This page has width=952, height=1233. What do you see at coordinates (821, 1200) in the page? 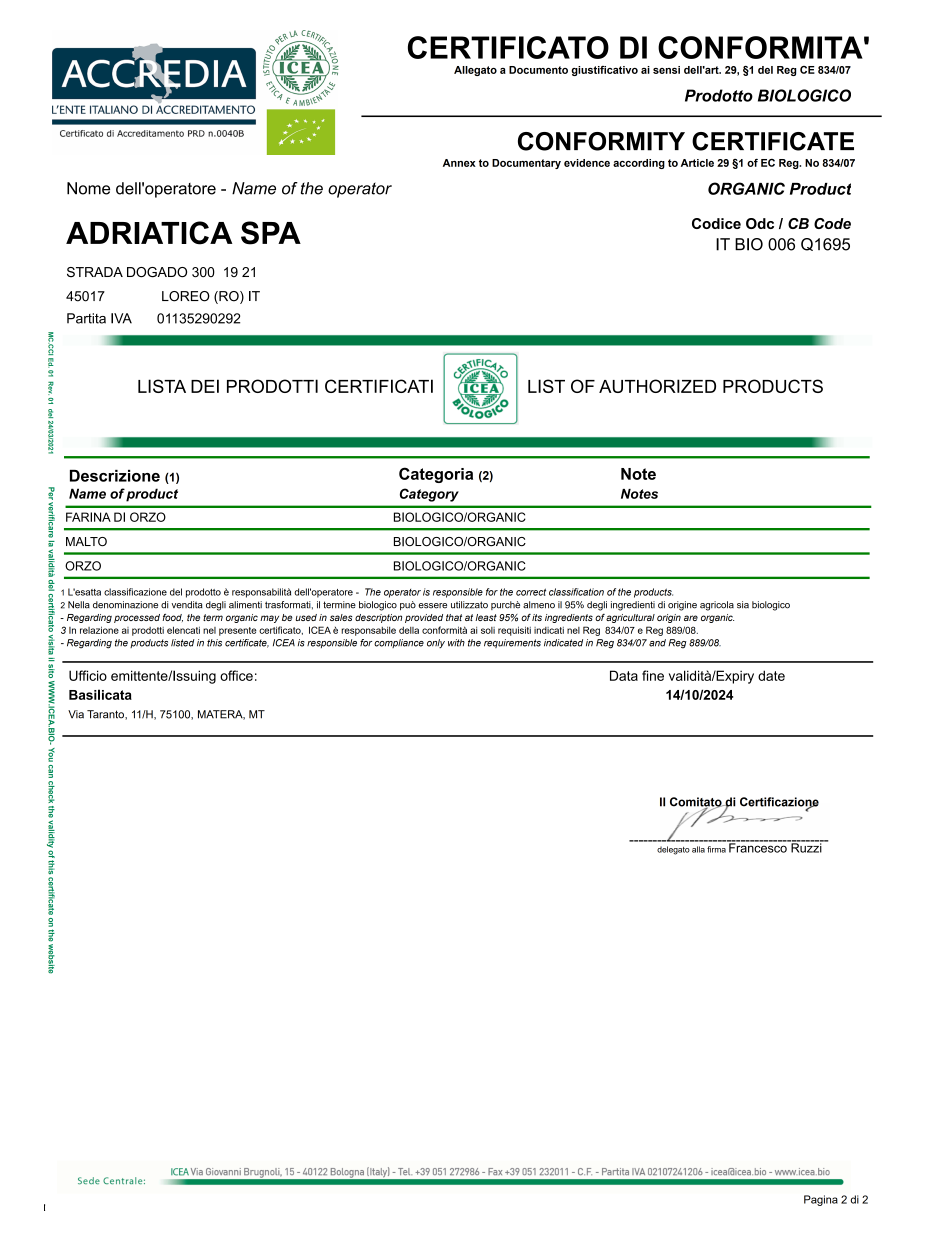
I see `Pagina` at bounding box center [821, 1200].
